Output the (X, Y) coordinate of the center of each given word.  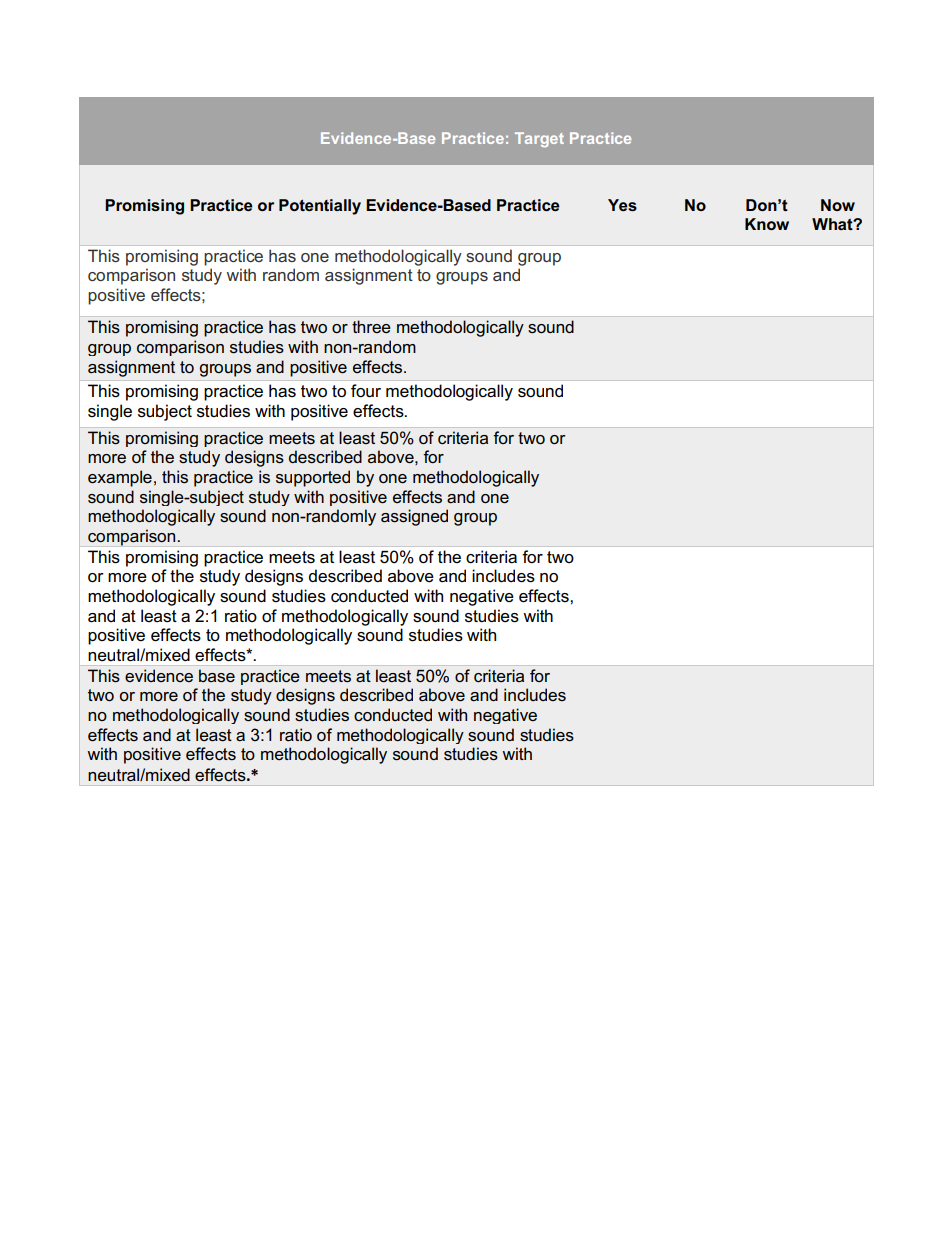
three (371, 326)
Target (539, 139)
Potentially (320, 207)
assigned (414, 517)
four (366, 391)
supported (313, 478)
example (120, 478)
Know (767, 224)
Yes (622, 205)
